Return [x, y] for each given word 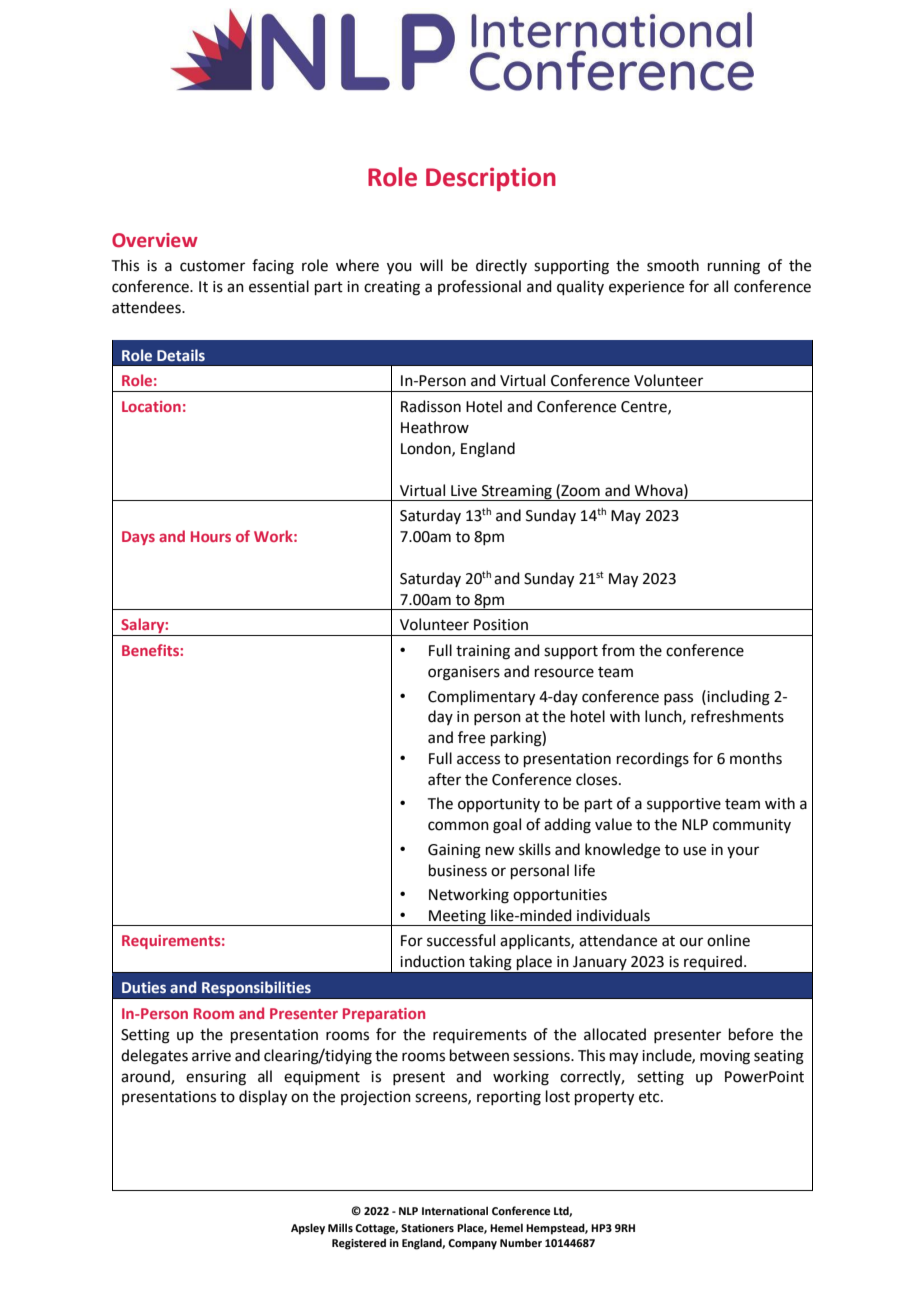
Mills [340, 1227]
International [455, 1210]
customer [212, 266]
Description [491, 179]
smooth [673, 265]
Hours [211, 536]
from [618, 650]
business [458, 870]
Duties [144, 988]
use [694, 851]
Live [464, 491]
